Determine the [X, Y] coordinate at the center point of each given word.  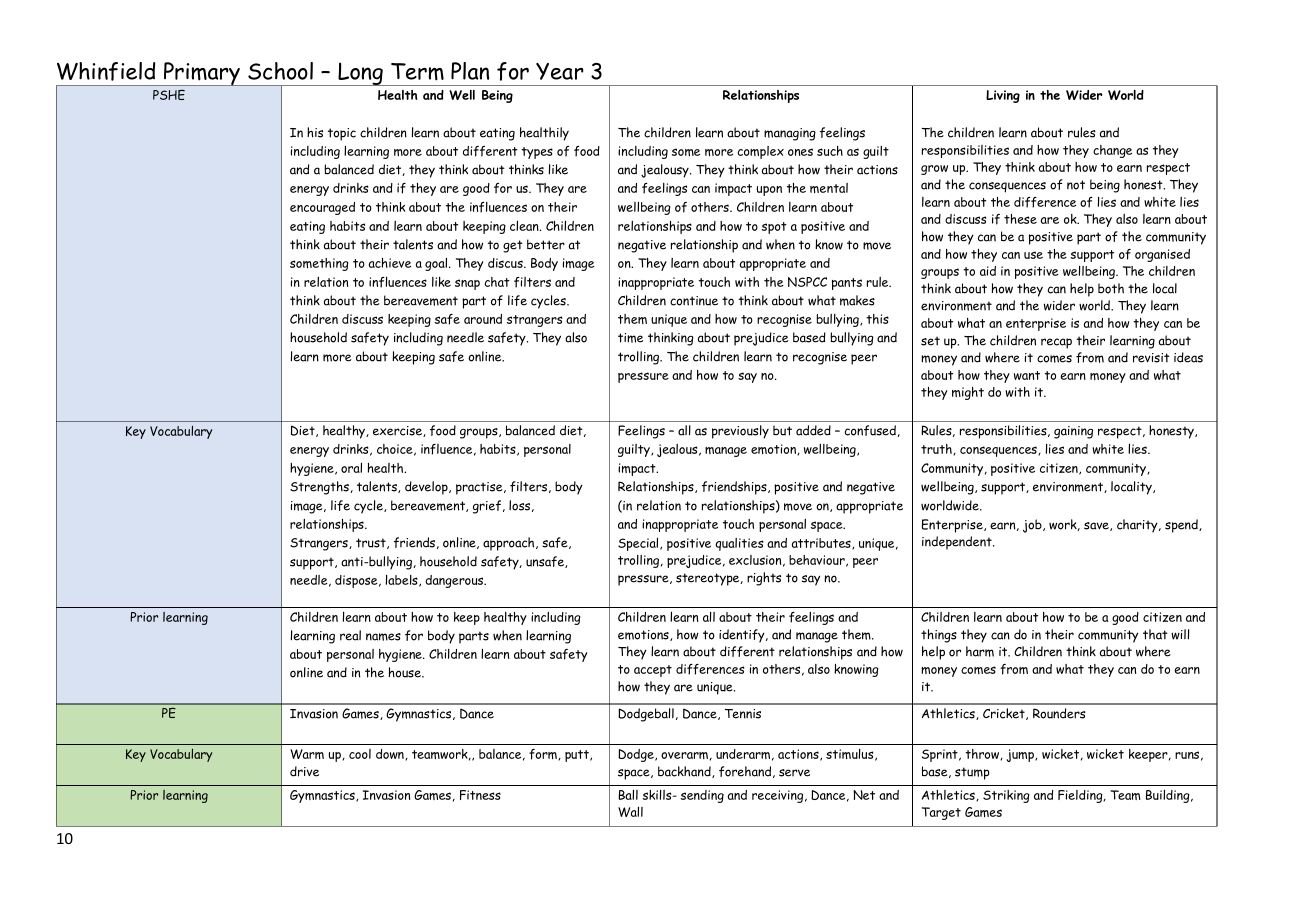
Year [560, 71]
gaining [1073, 432]
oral [351, 468]
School [280, 71]
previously [740, 432]
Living [1003, 96]
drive [304, 771]
